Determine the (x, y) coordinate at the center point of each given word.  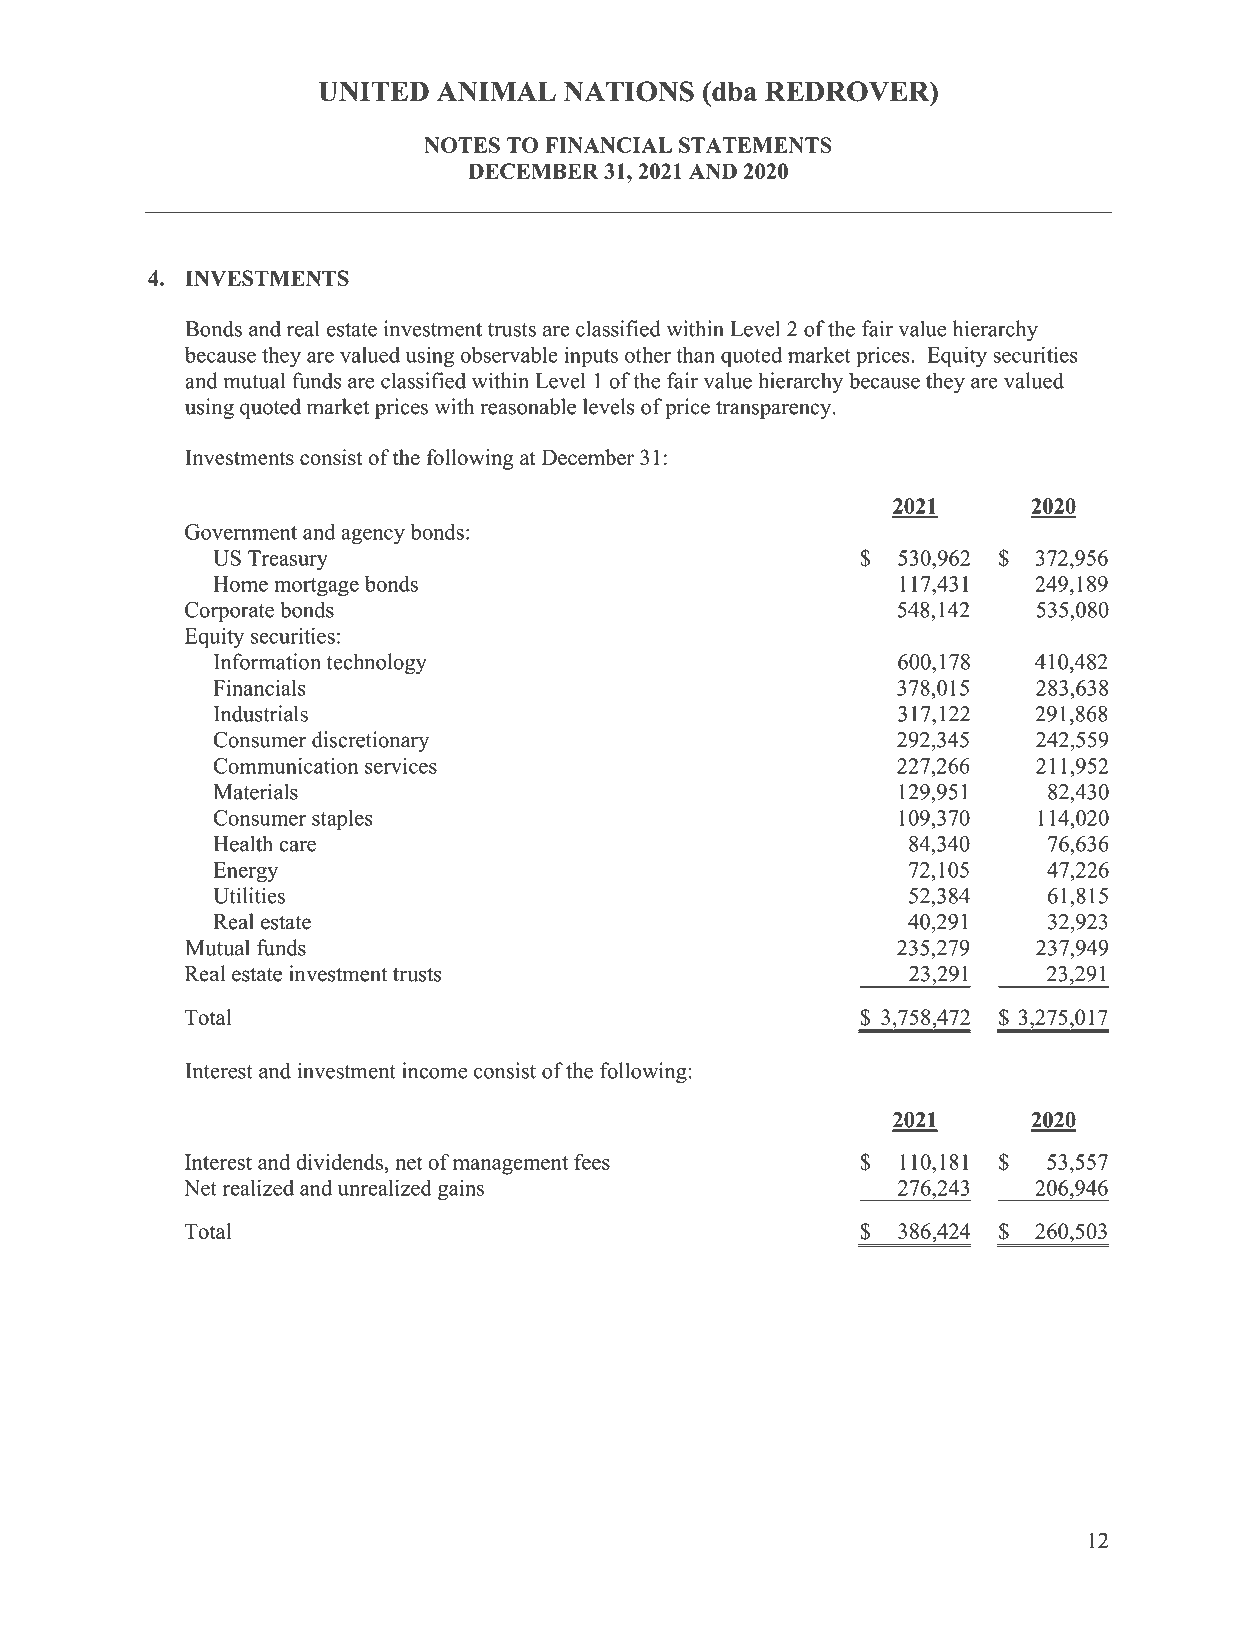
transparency (775, 410)
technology (377, 663)
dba (733, 91)
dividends (340, 1162)
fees (592, 1161)
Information (267, 661)
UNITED (373, 91)
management (510, 1165)
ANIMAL (496, 91)
